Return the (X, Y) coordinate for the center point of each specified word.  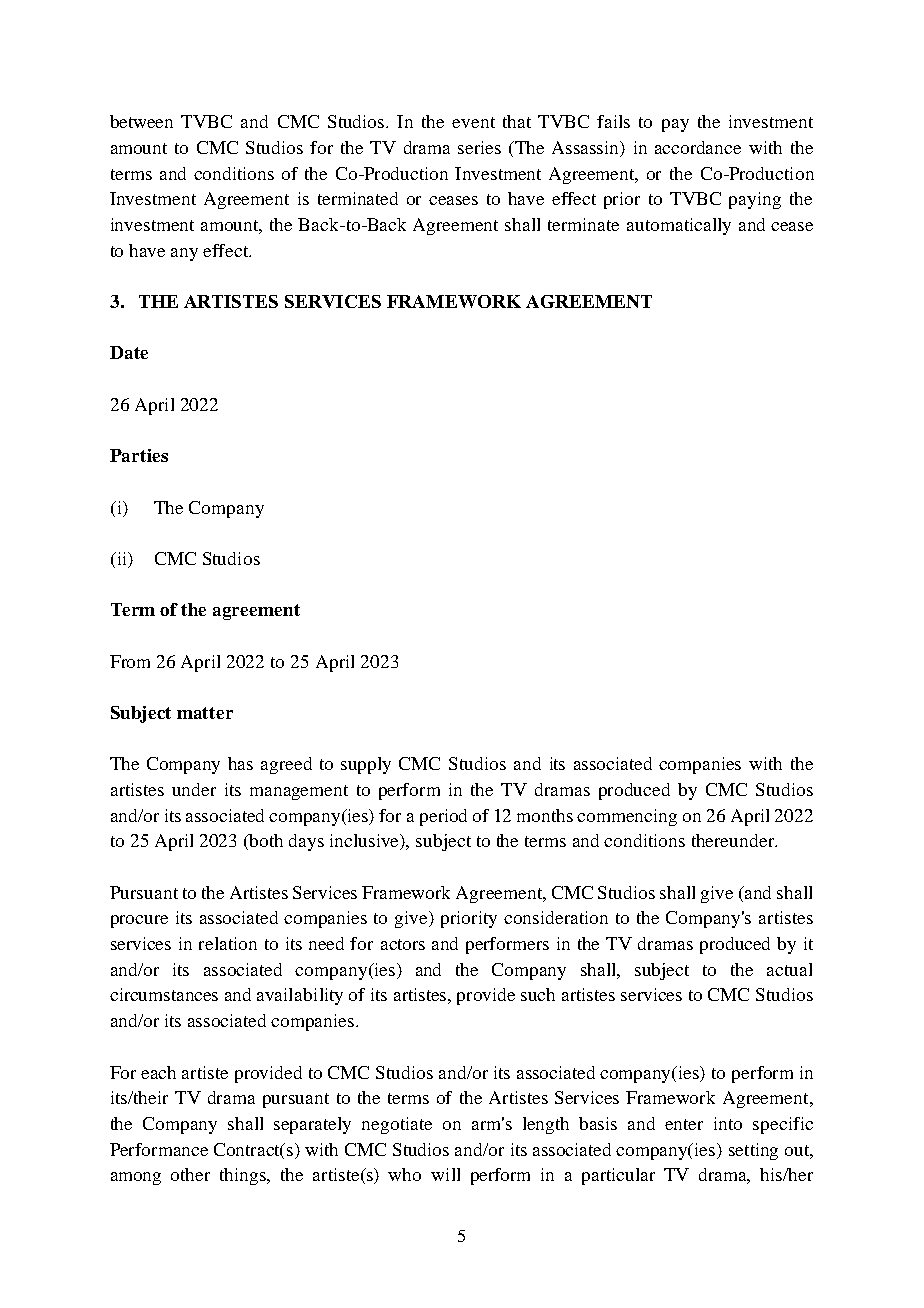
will (445, 1174)
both (265, 840)
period (443, 817)
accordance (698, 147)
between (141, 121)
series (479, 147)
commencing (627, 817)
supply (366, 765)
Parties (139, 455)
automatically (679, 226)
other (190, 1174)
